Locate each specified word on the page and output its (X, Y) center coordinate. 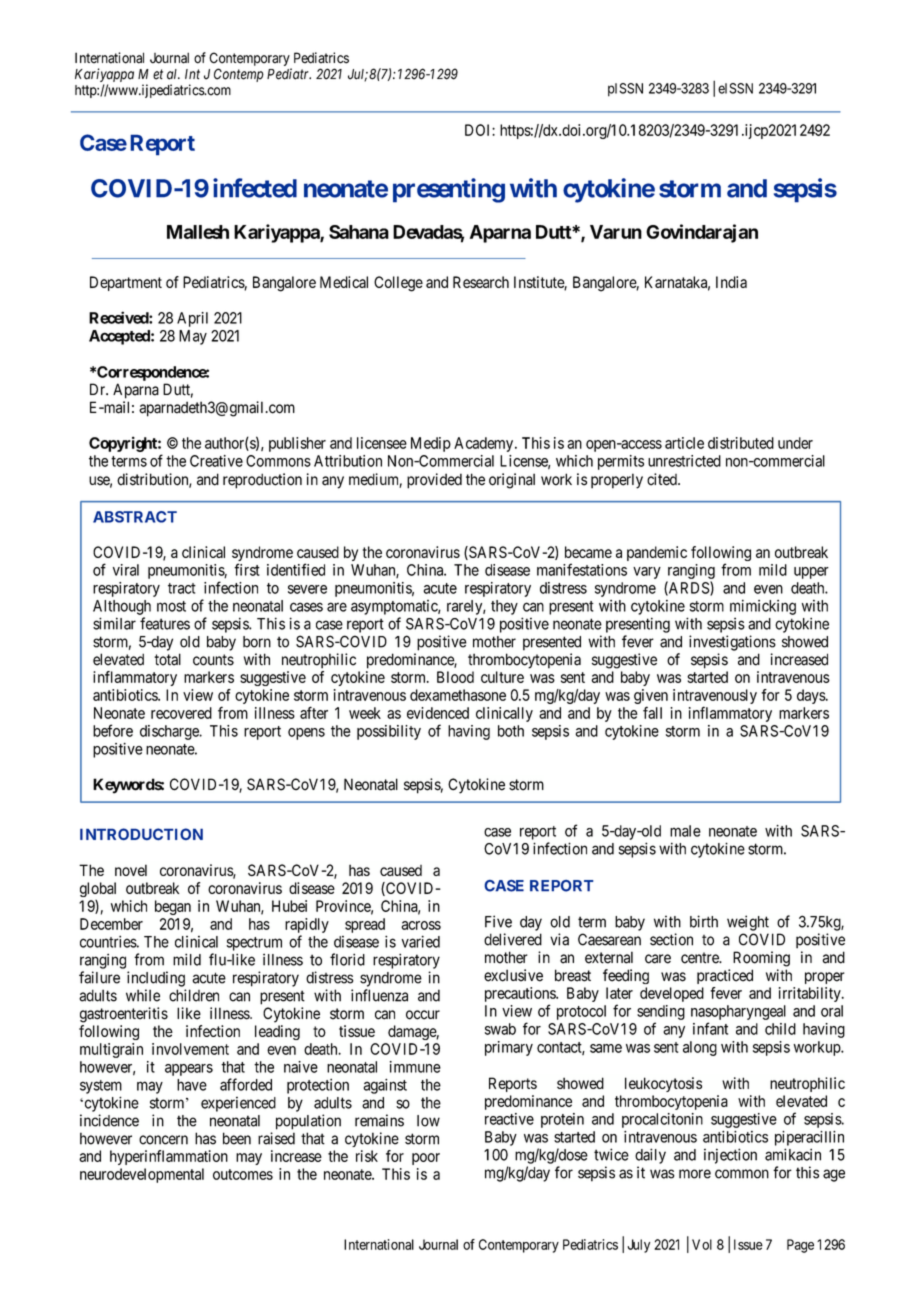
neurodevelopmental (142, 1175)
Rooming (761, 959)
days (812, 696)
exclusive (513, 975)
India (731, 282)
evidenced (438, 713)
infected (255, 188)
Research (481, 282)
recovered (181, 713)
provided (434, 481)
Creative (216, 461)
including (156, 979)
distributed (741, 443)
